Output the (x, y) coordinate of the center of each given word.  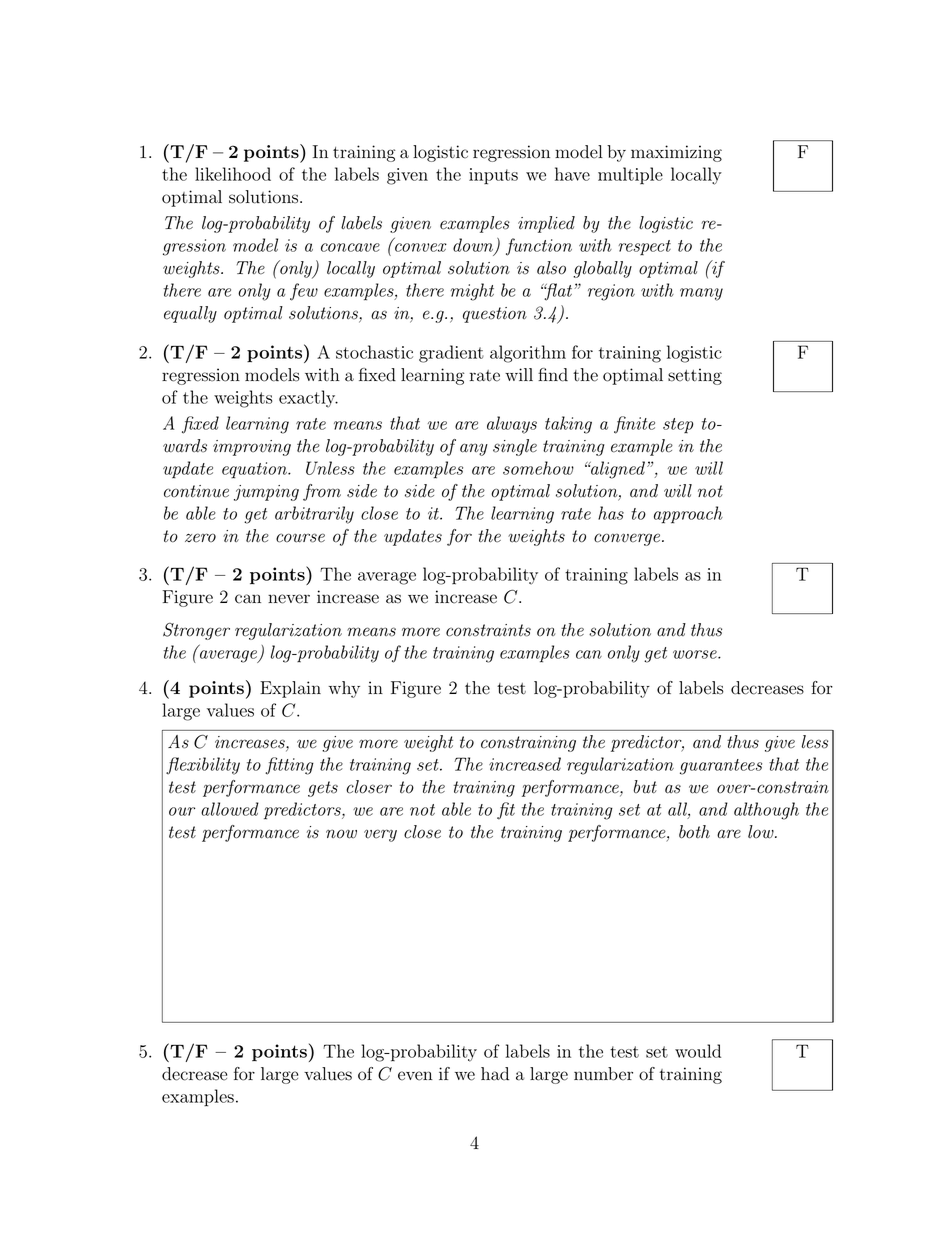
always (512, 425)
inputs (493, 176)
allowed (230, 809)
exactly (308, 399)
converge (627, 539)
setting (695, 376)
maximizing (676, 153)
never (289, 599)
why (344, 689)
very (380, 835)
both (694, 832)
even (415, 1076)
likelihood (233, 174)
